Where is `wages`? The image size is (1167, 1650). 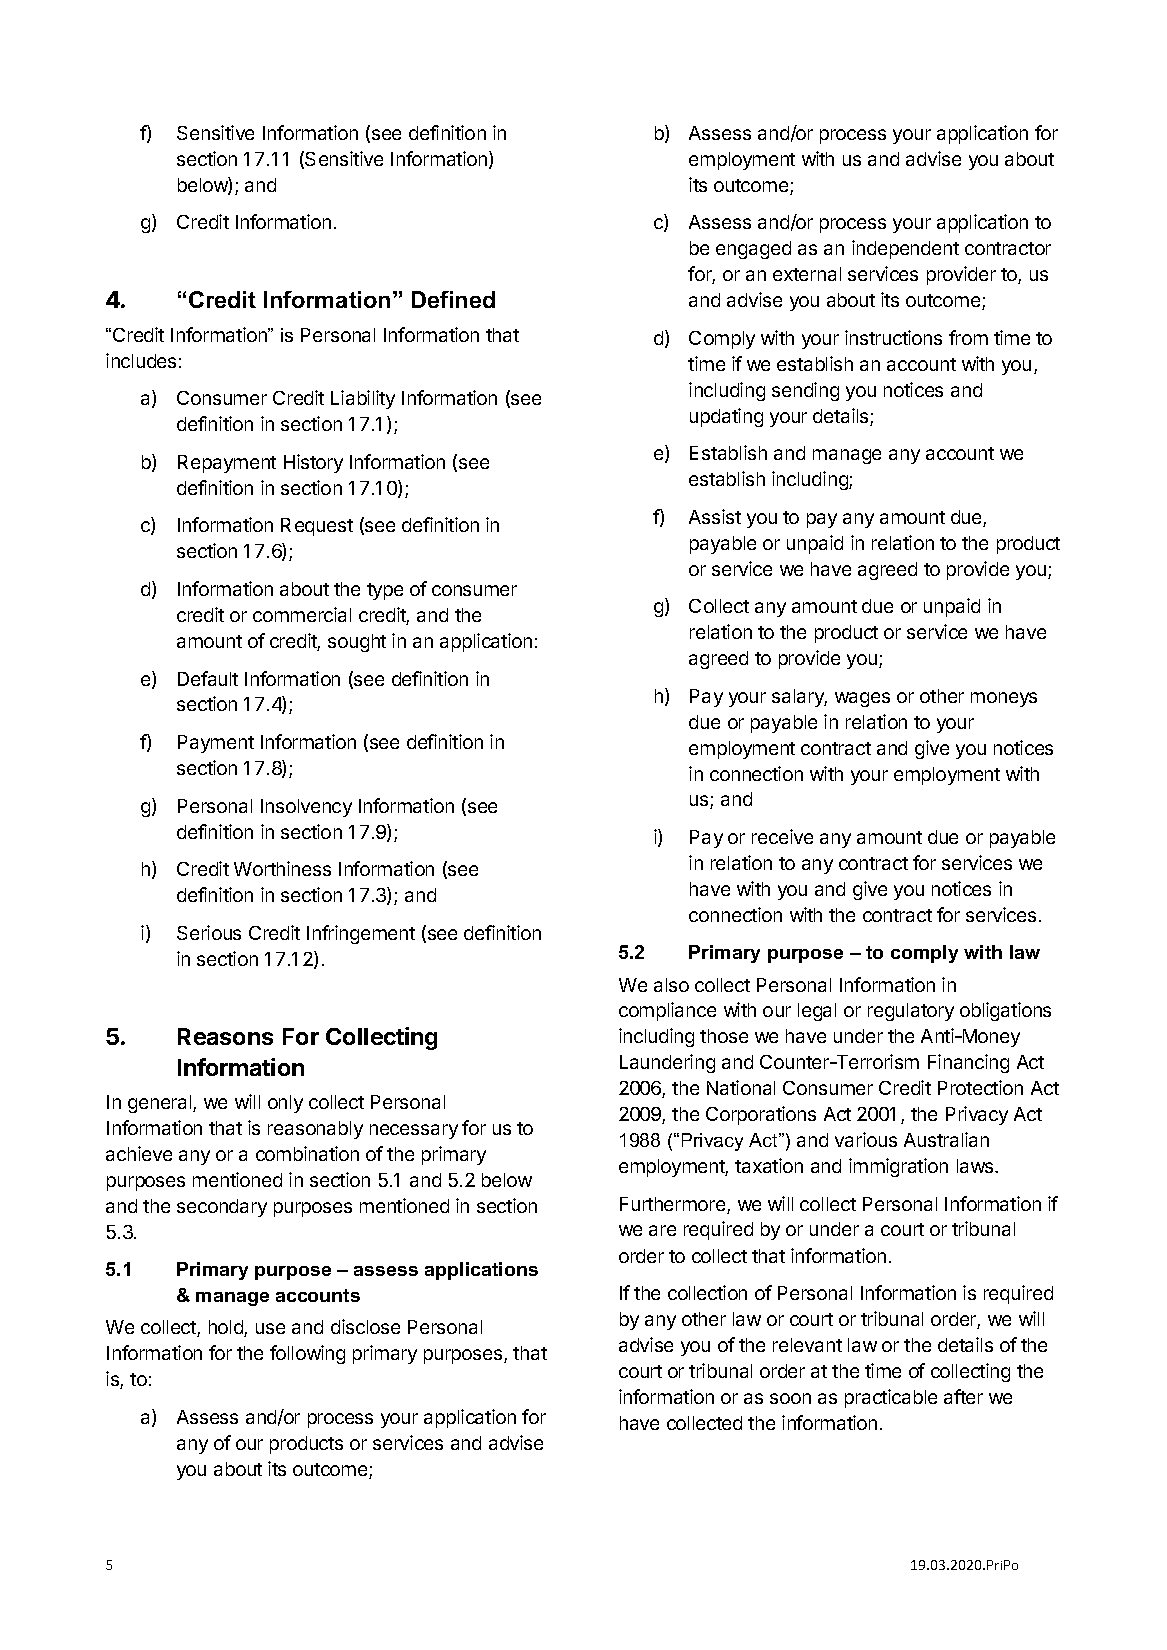 wages is located at coordinates (862, 699).
